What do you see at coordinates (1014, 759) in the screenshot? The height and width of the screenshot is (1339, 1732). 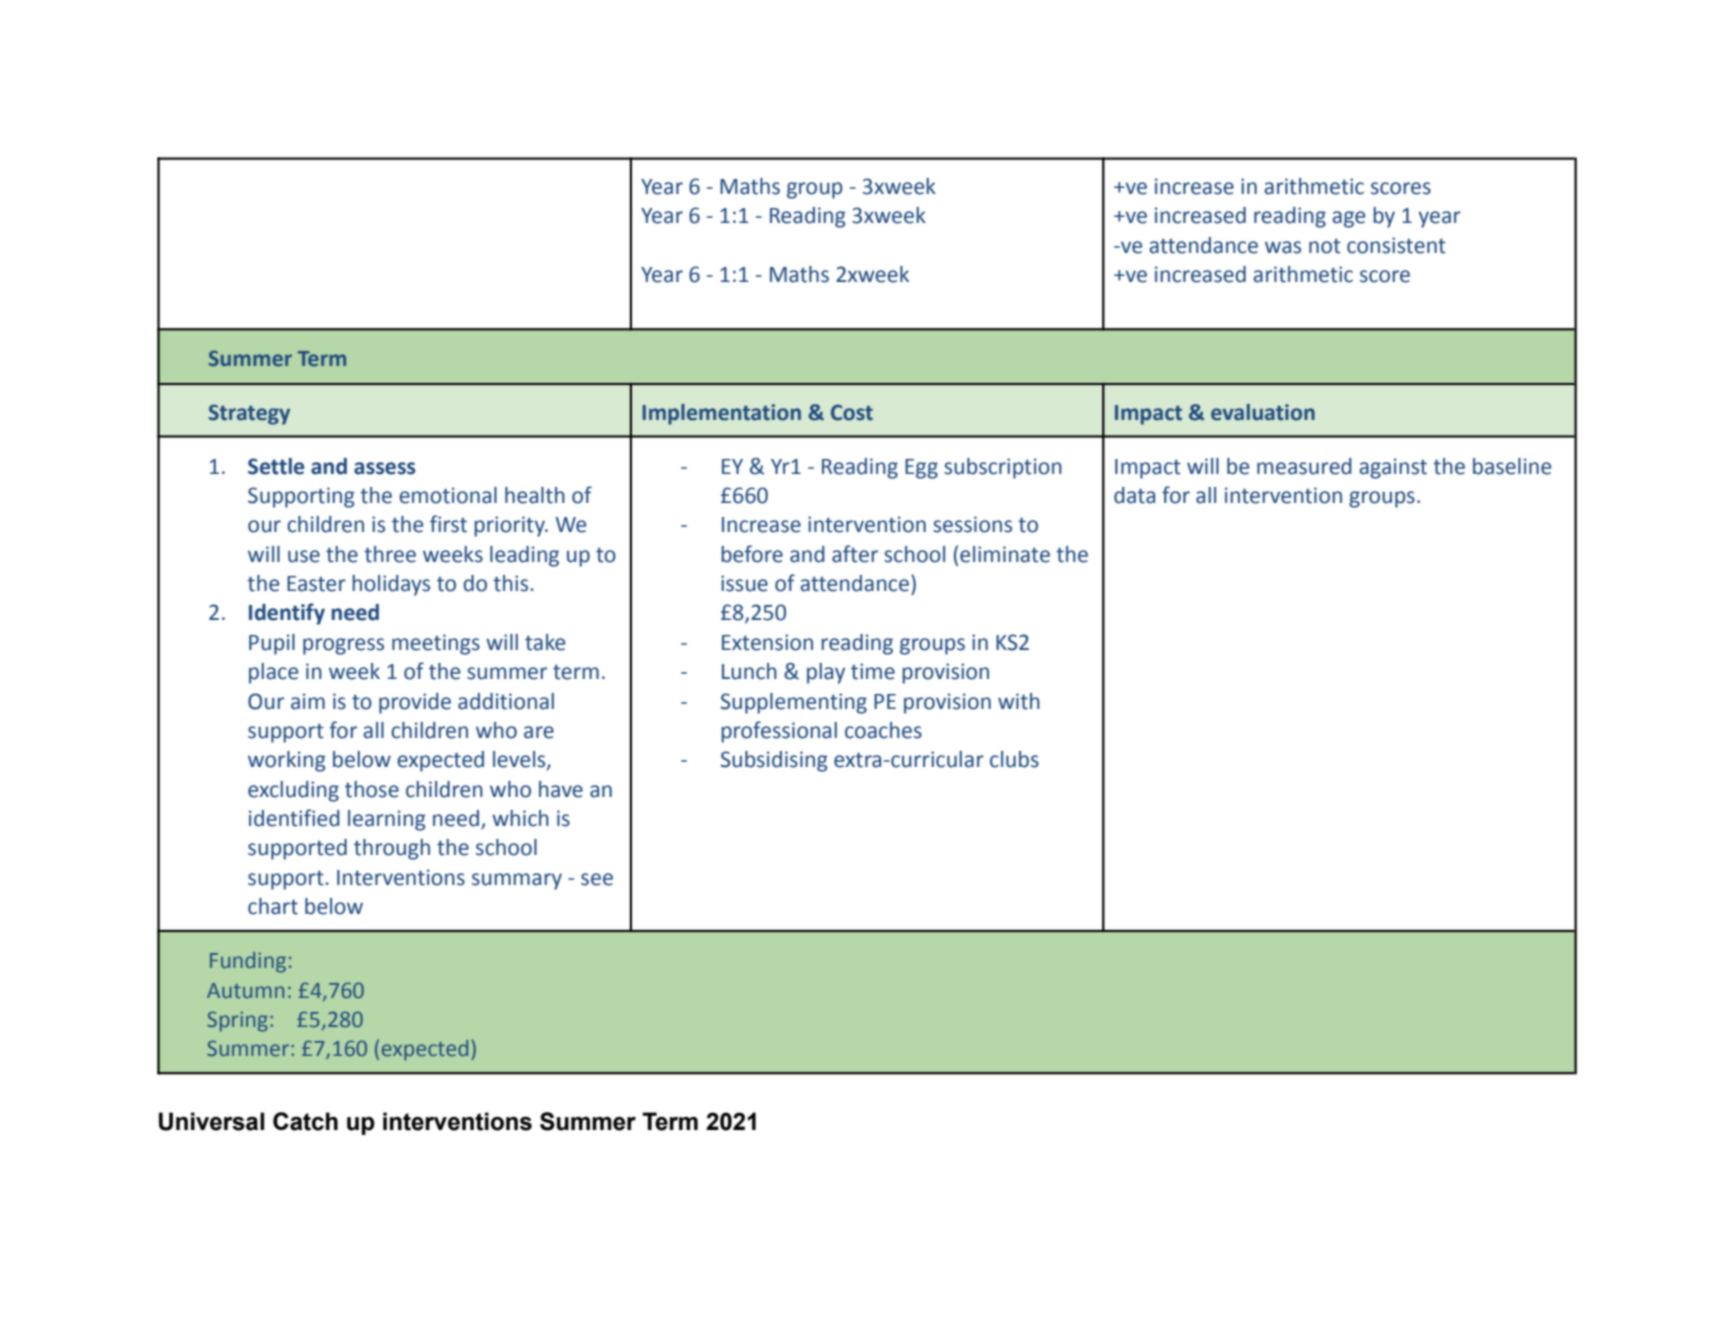 I see `clubs` at bounding box center [1014, 759].
